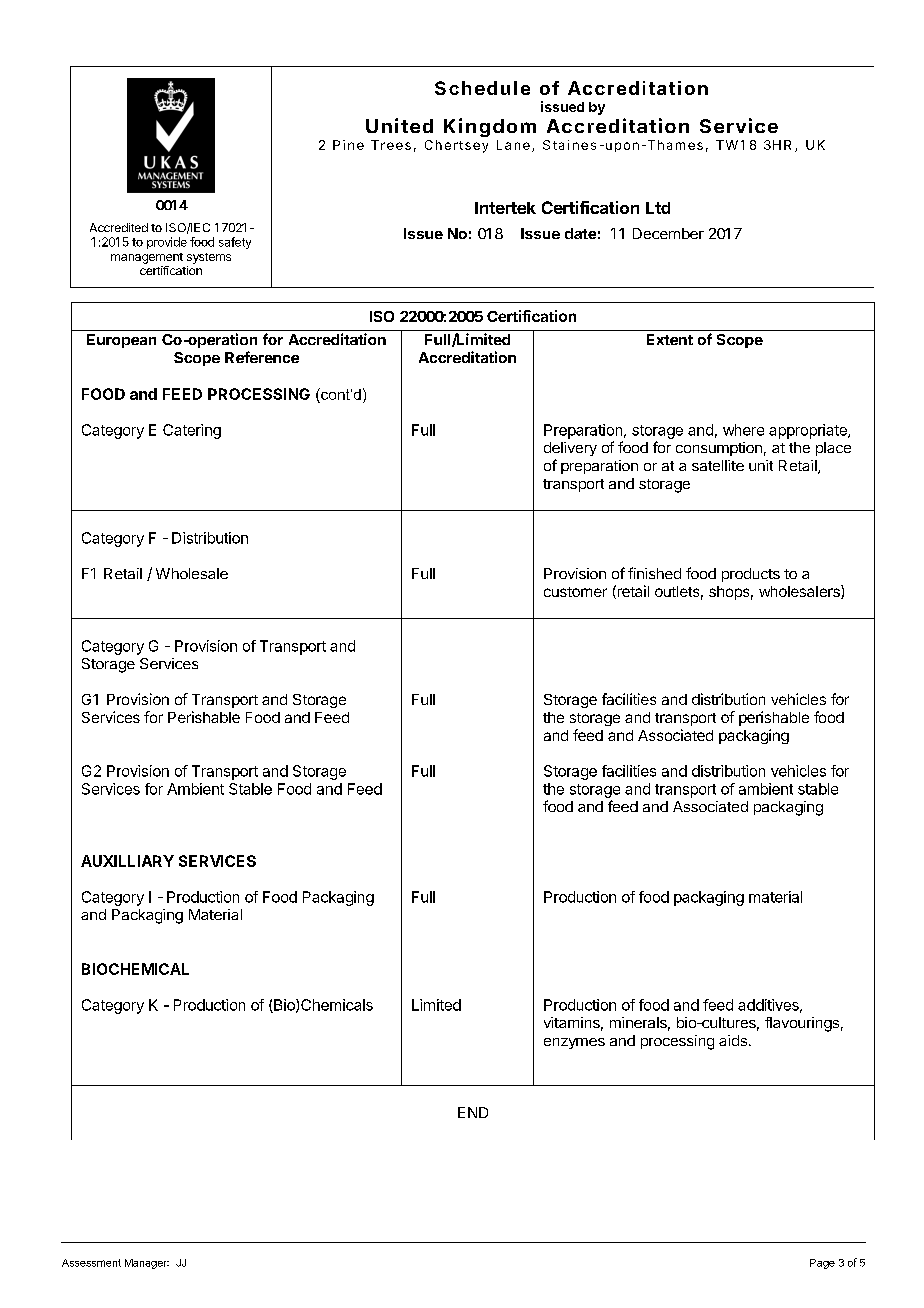 The width and height of the document is (924, 1308). Describe the element at coordinates (505, 208) in the document. I see `Intertek` at that location.
